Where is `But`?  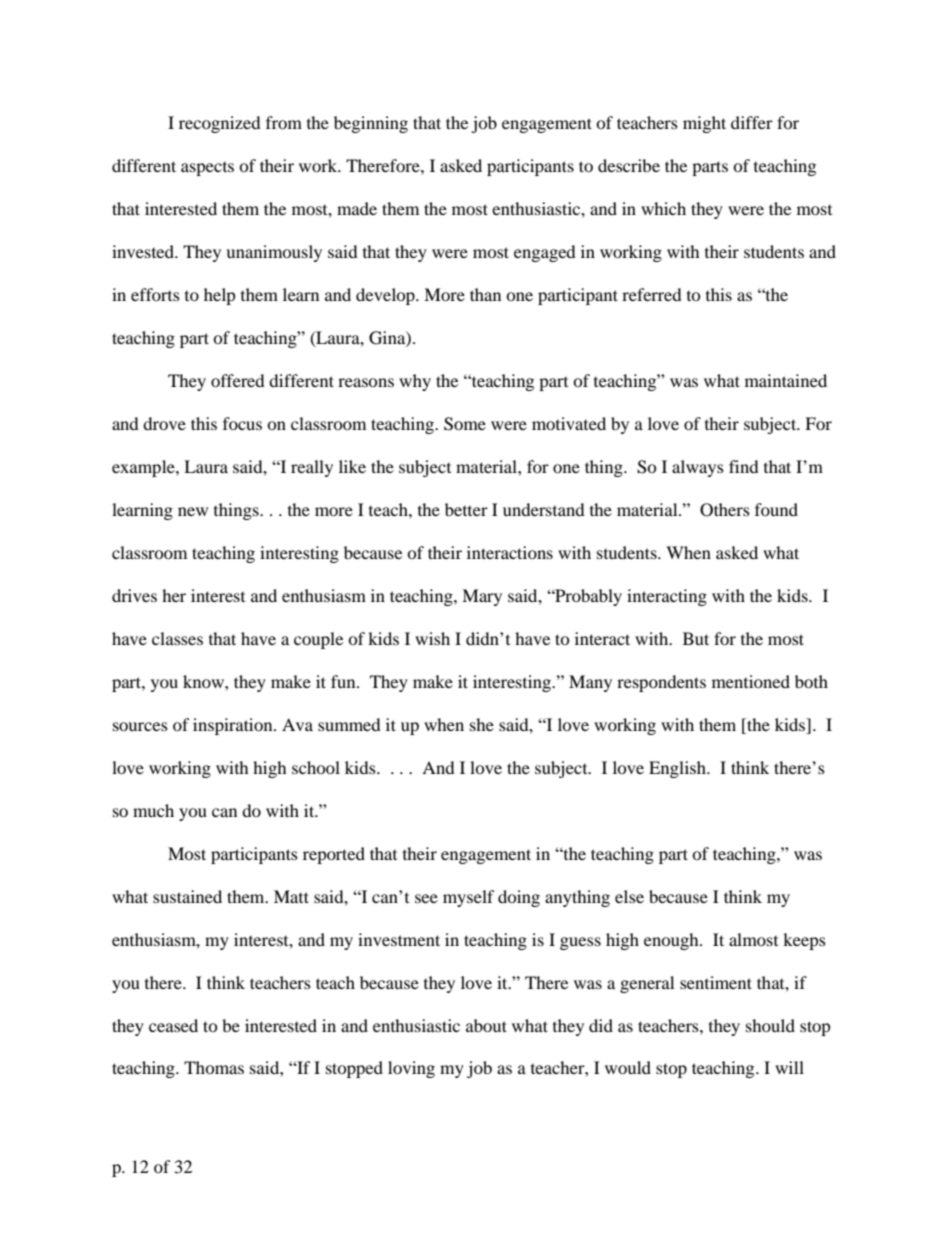 But is located at coordinates (696, 638).
